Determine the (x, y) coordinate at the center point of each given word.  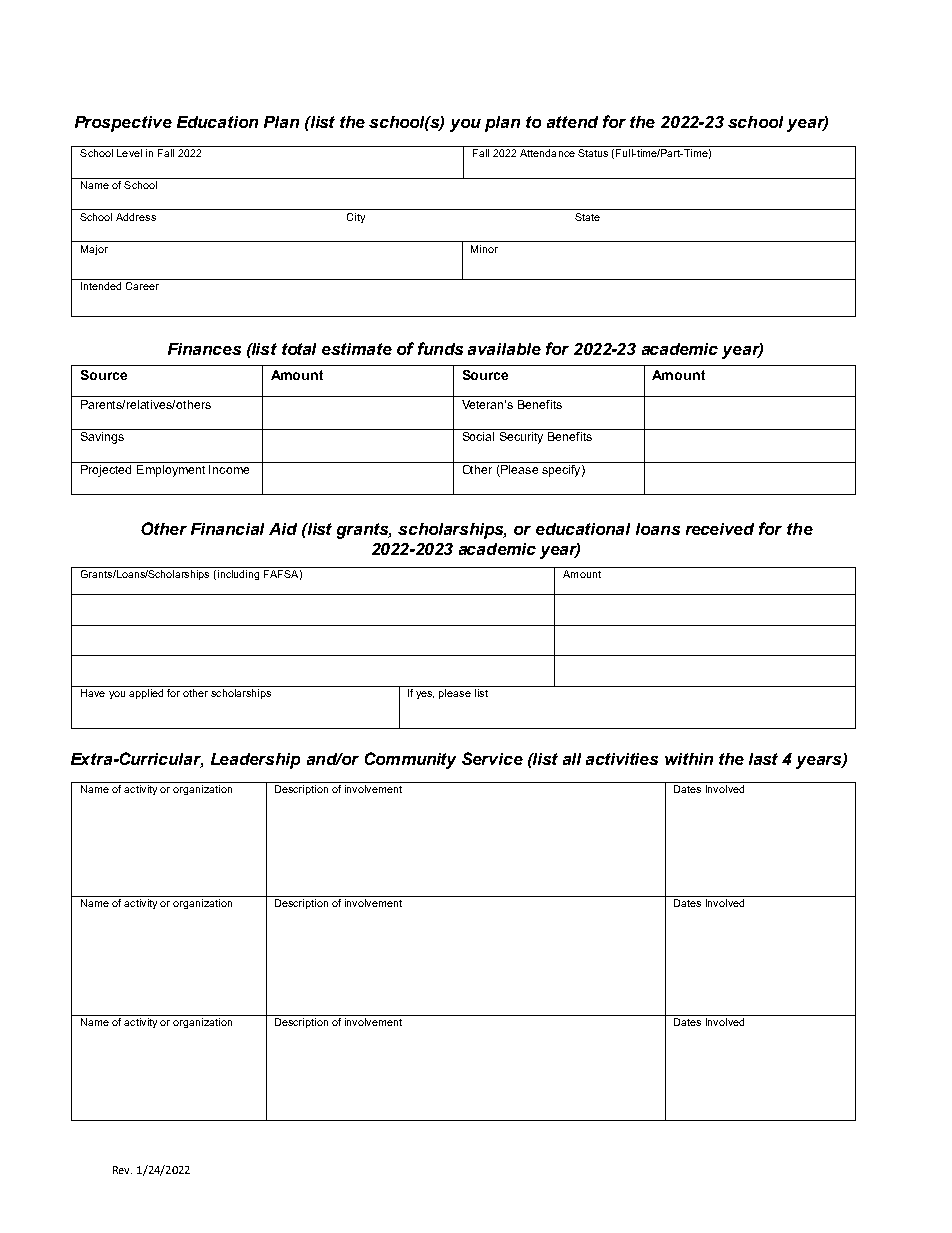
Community (410, 760)
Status (593, 153)
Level (129, 153)
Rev (122, 1170)
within (689, 759)
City (356, 218)
